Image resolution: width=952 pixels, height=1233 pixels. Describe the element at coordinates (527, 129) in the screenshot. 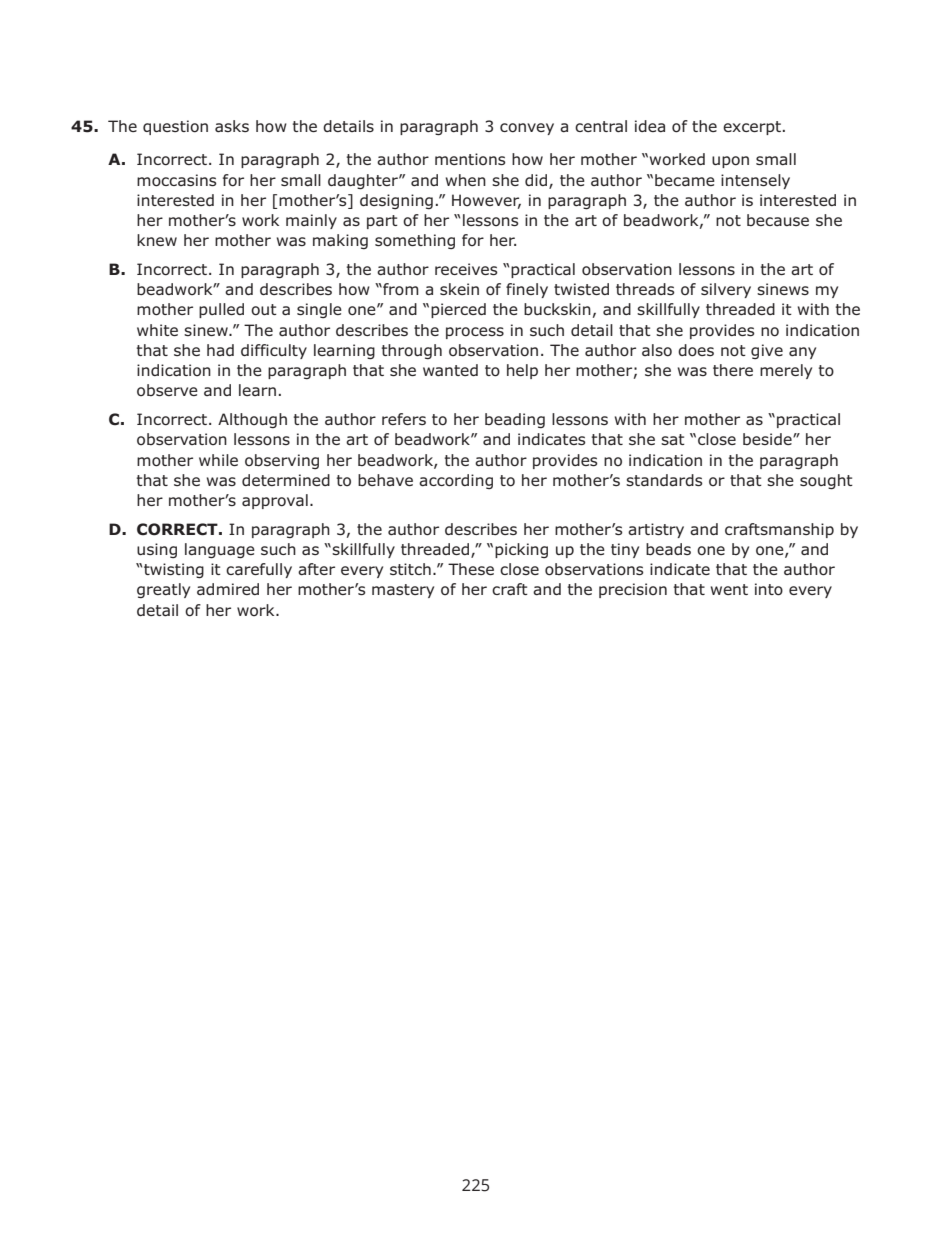

I see `convey` at that location.
